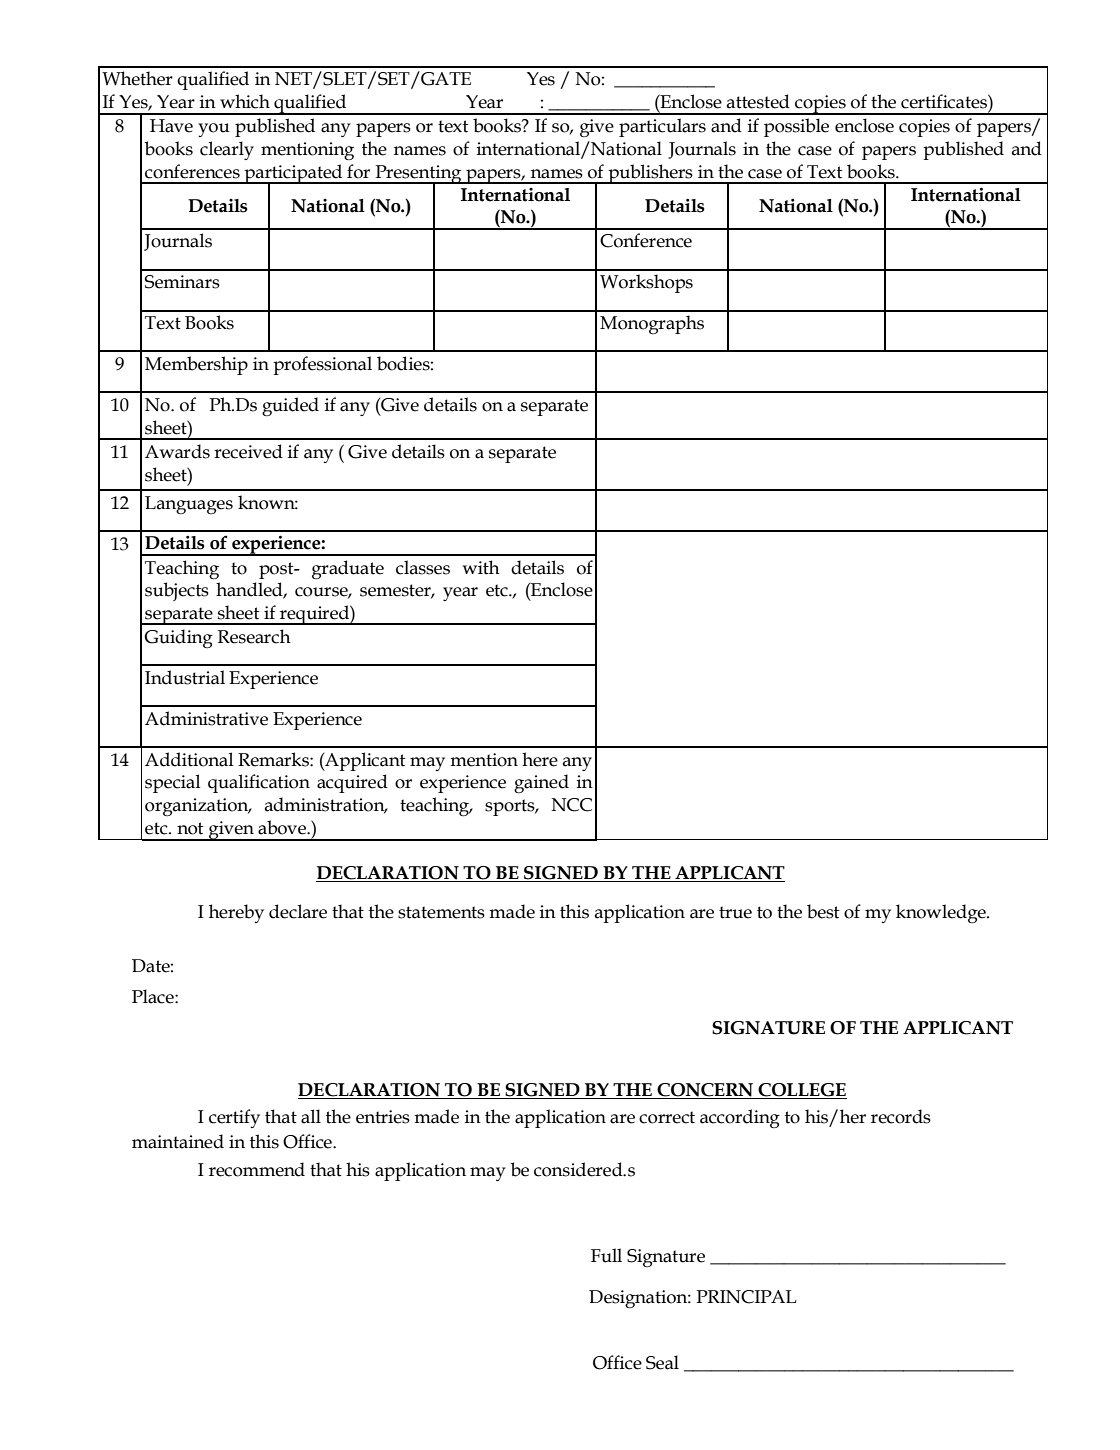 This screenshot has height=1450, width=1120. I want to click on attested, so click(758, 101).
